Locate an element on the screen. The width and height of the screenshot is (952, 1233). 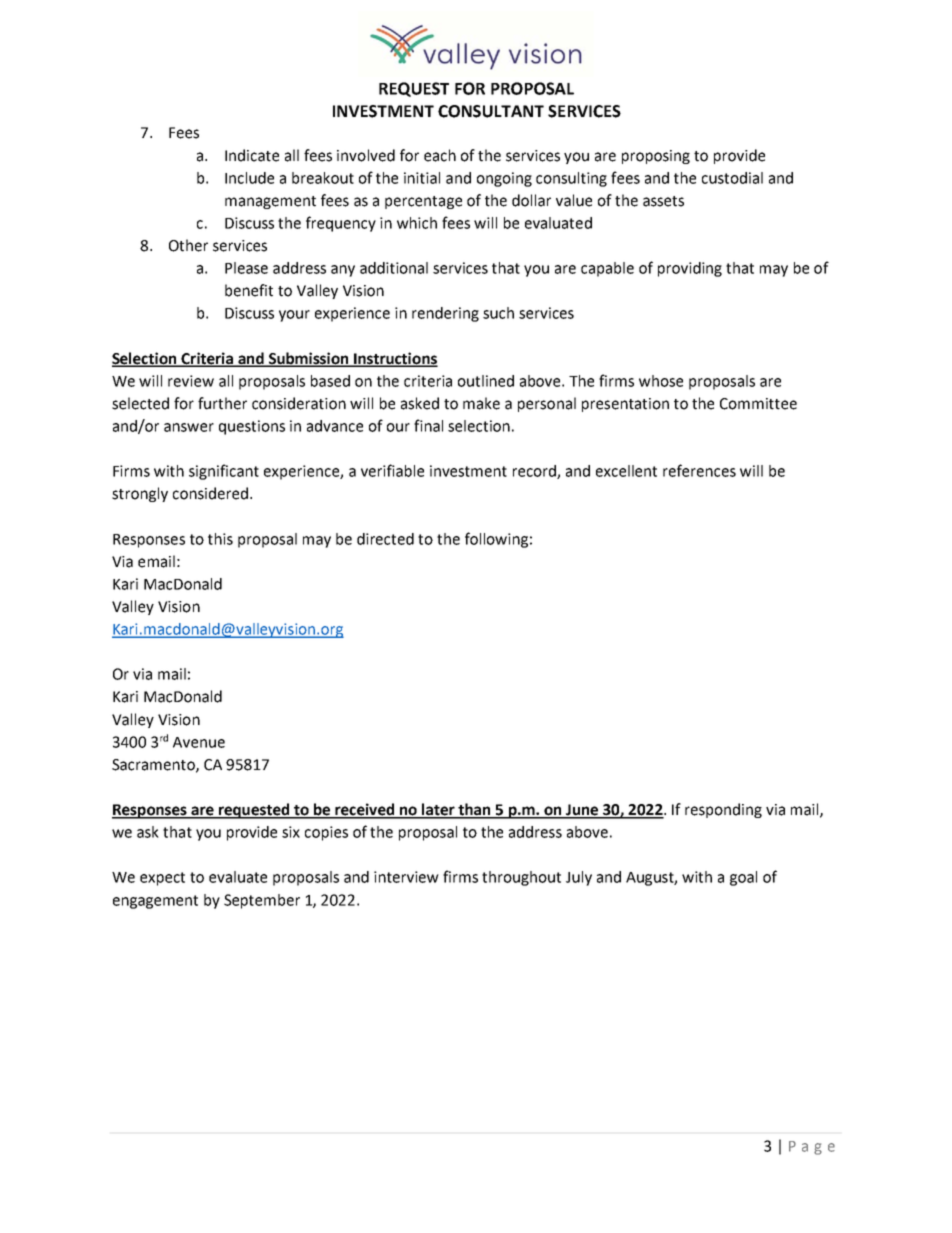
Indicate is located at coordinates (252, 155).
